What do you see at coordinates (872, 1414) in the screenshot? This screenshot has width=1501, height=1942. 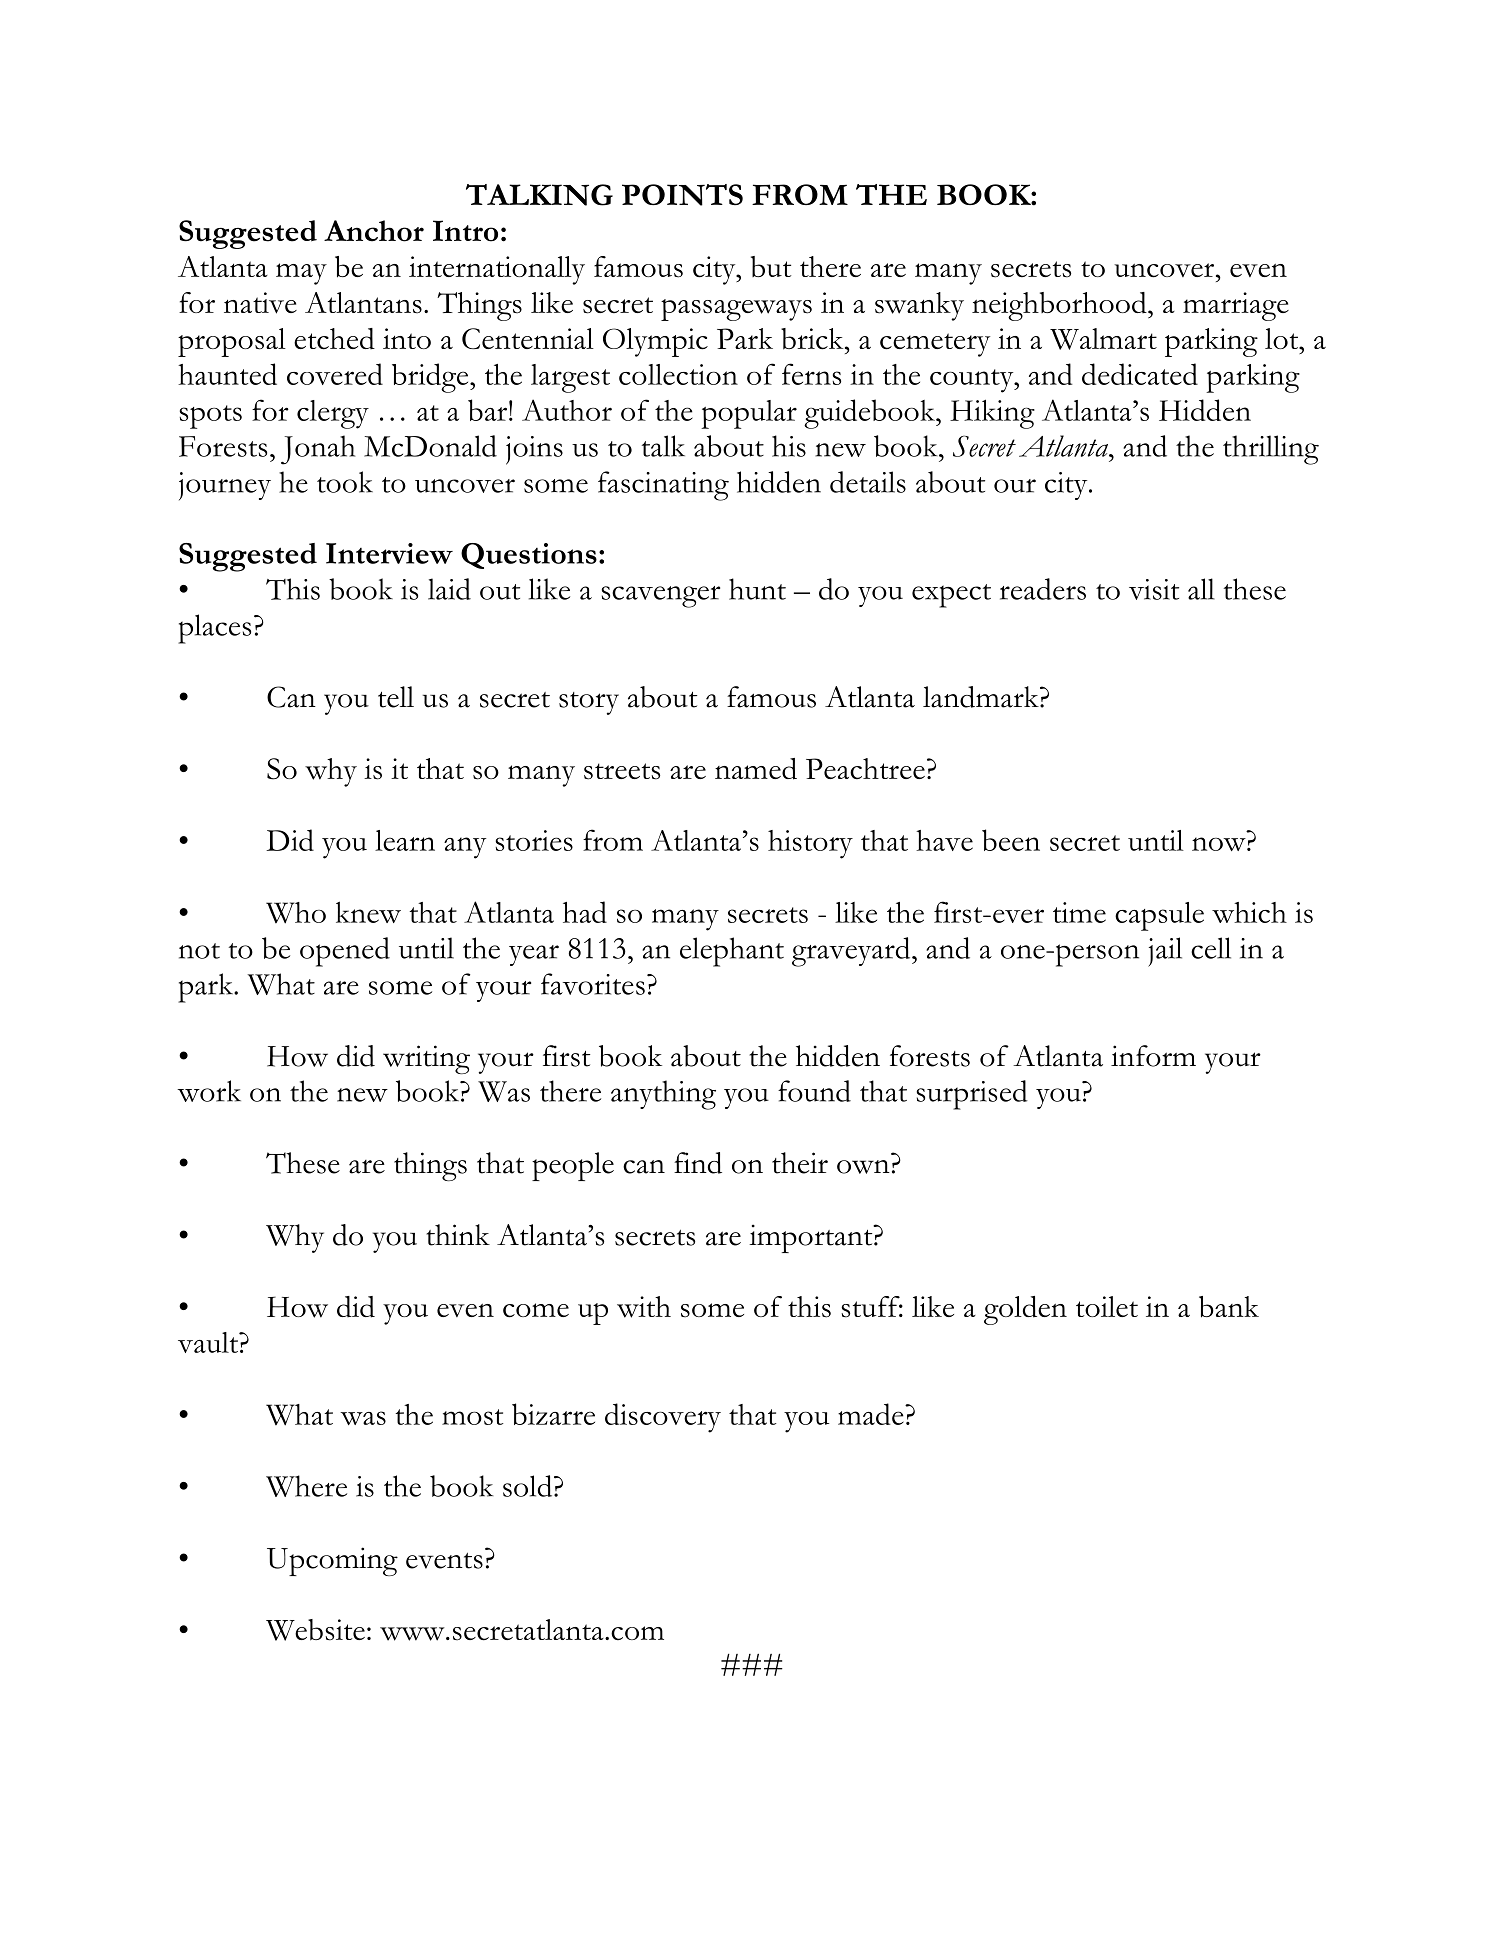 I see `made` at bounding box center [872, 1414].
